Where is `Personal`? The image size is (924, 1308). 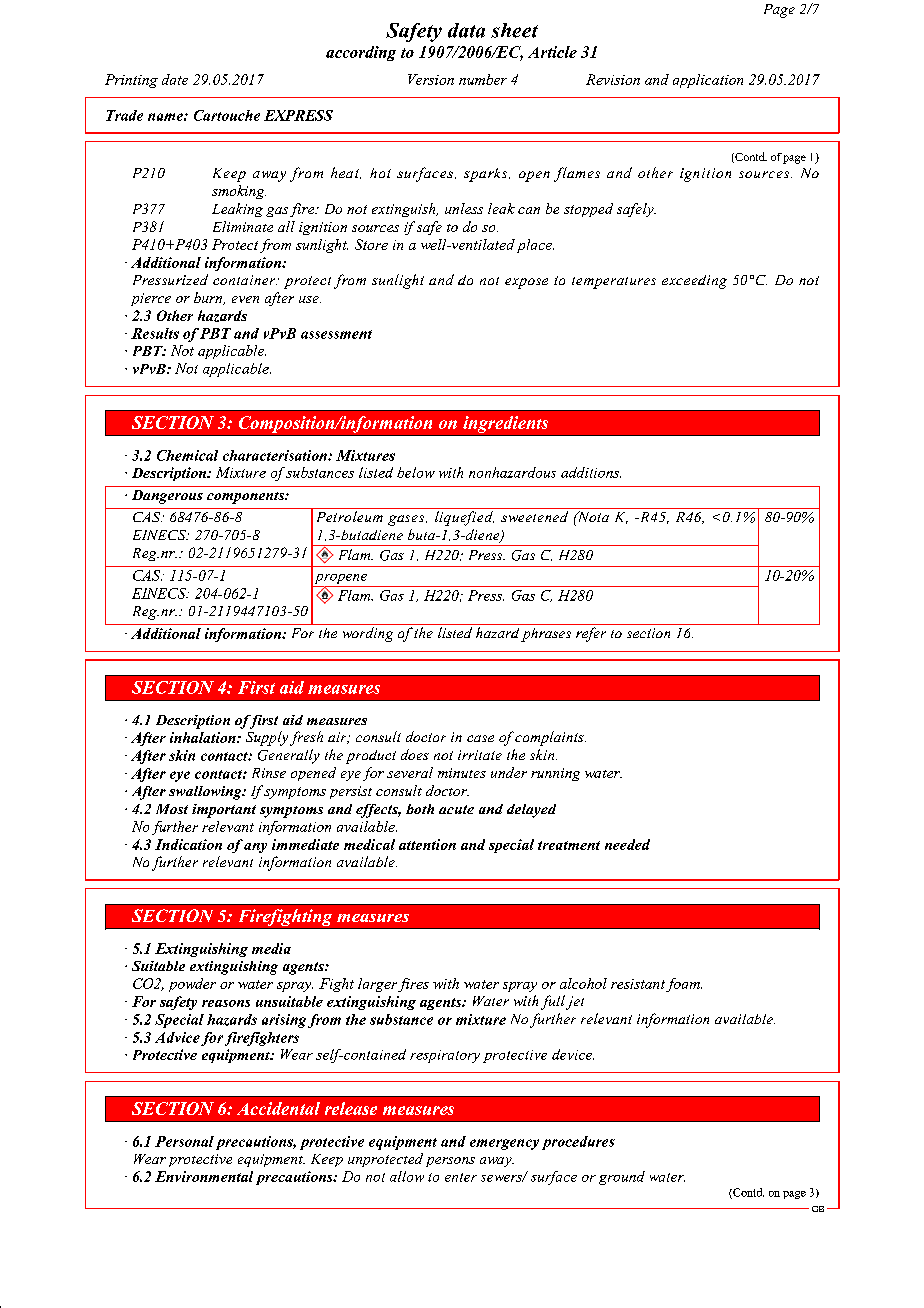 Personal is located at coordinates (184, 1141).
